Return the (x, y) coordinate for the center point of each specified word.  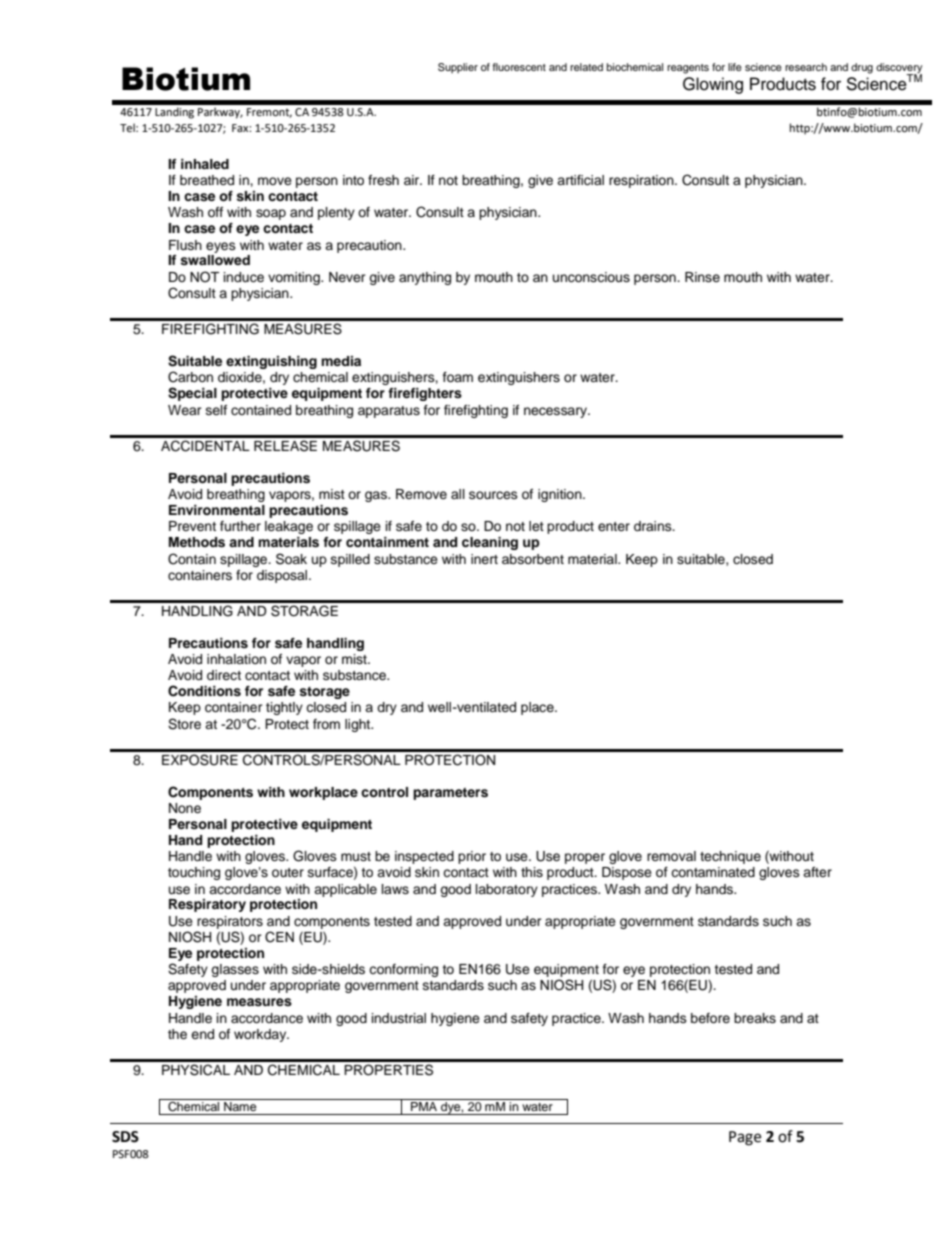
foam (458, 377)
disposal (283, 576)
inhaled (205, 164)
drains (654, 526)
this (532, 872)
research (806, 67)
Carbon (190, 377)
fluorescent (519, 67)
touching (194, 873)
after (817, 872)
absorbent (533, 559)
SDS (125, 1137)
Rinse (702, 277)
